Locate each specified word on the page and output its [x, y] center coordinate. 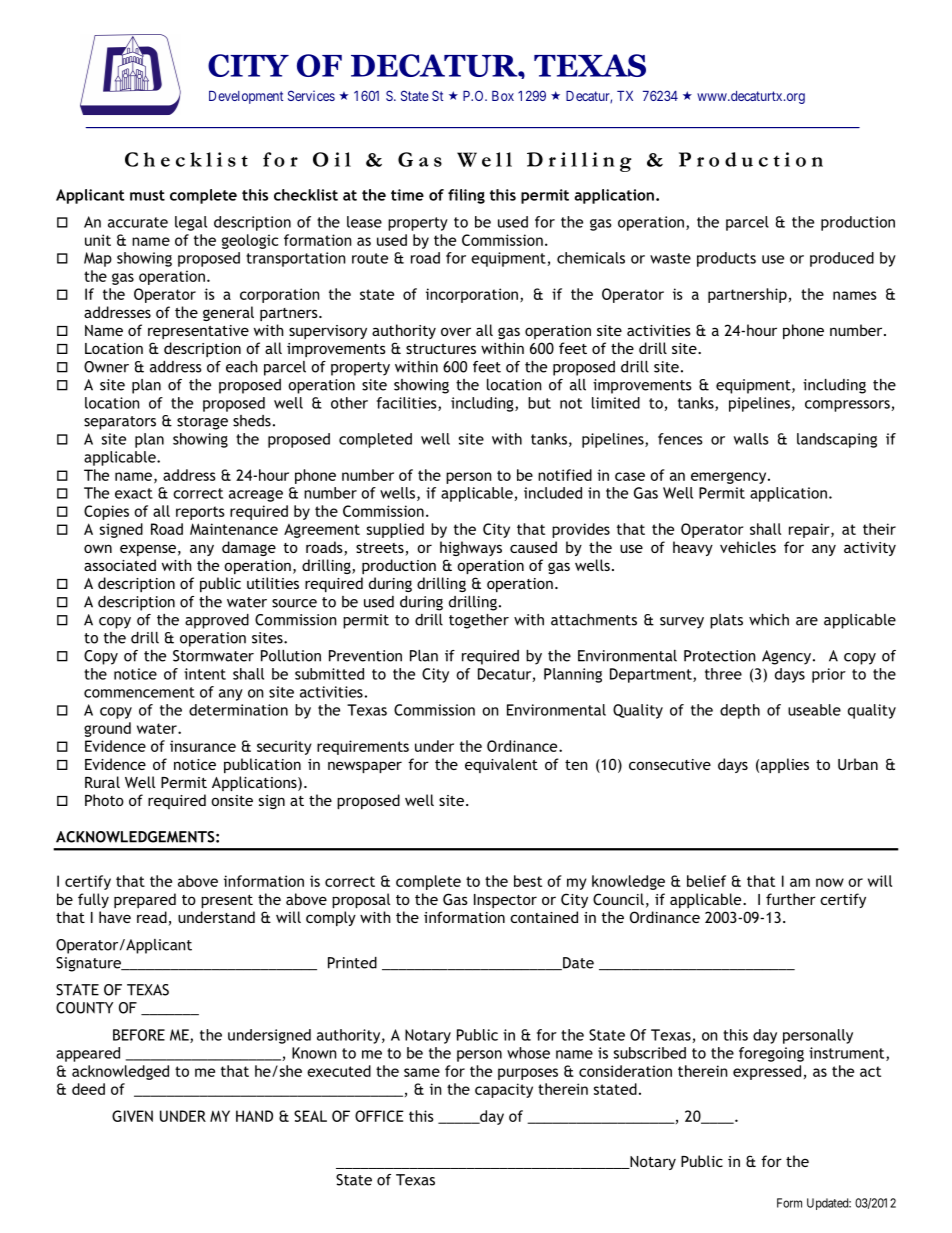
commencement [139, 692]
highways [471, 548]
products [726, 259]
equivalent [501, 765]
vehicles [748, 547]
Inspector [505, 901]
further [791, 899]
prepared [145, 900]
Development [246, 97]
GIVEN [132, 1116]
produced [842, 259]
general [228, 313]
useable [814, 710]
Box [503, 96]
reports [200, 513]
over [456, 331]
